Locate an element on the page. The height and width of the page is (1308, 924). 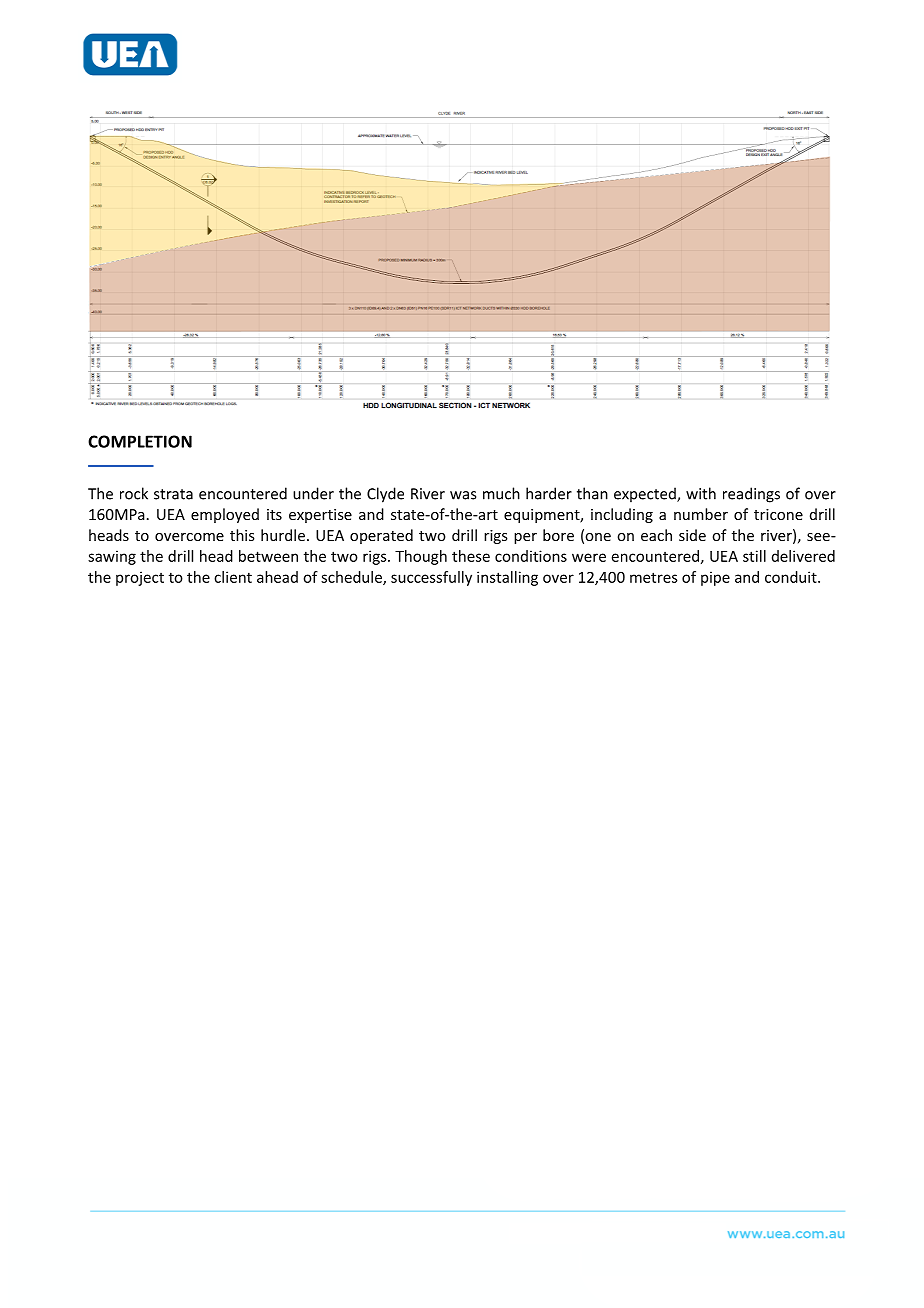
with is located at coordinates (701, 493).
